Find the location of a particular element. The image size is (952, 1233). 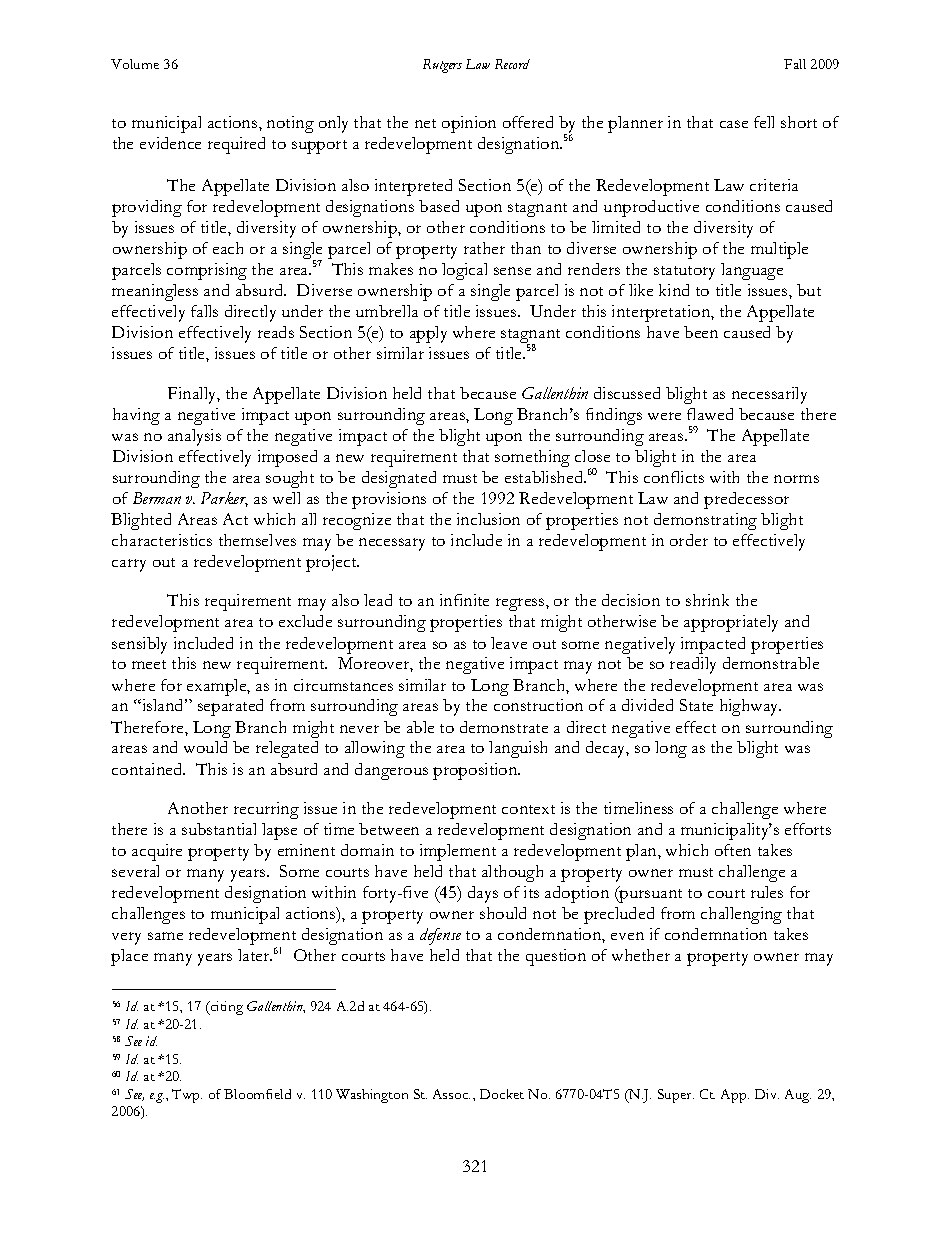

Assoc is located at coordinates (451, 1094).
